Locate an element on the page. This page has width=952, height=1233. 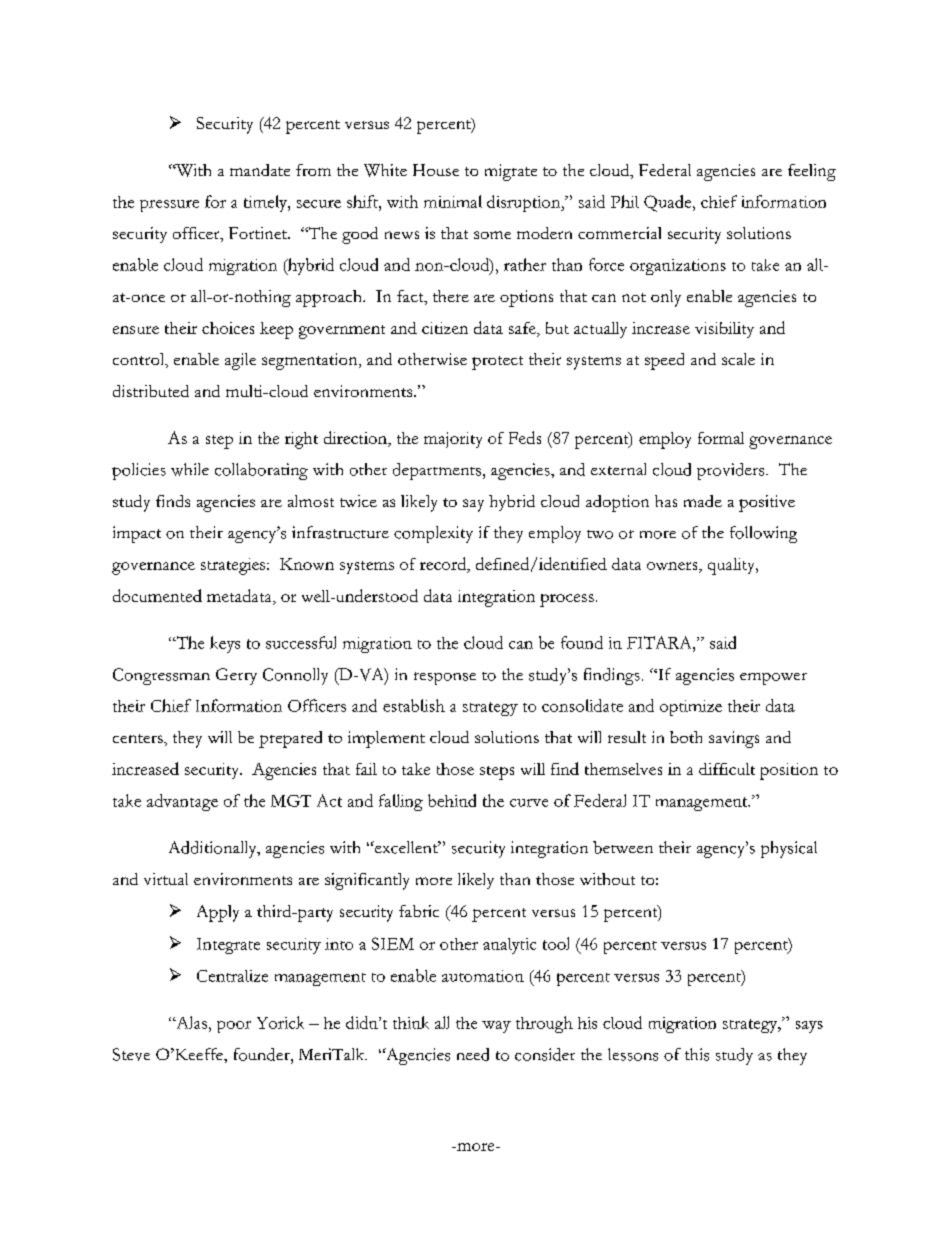
keys is located at coordinates (225, 644).
